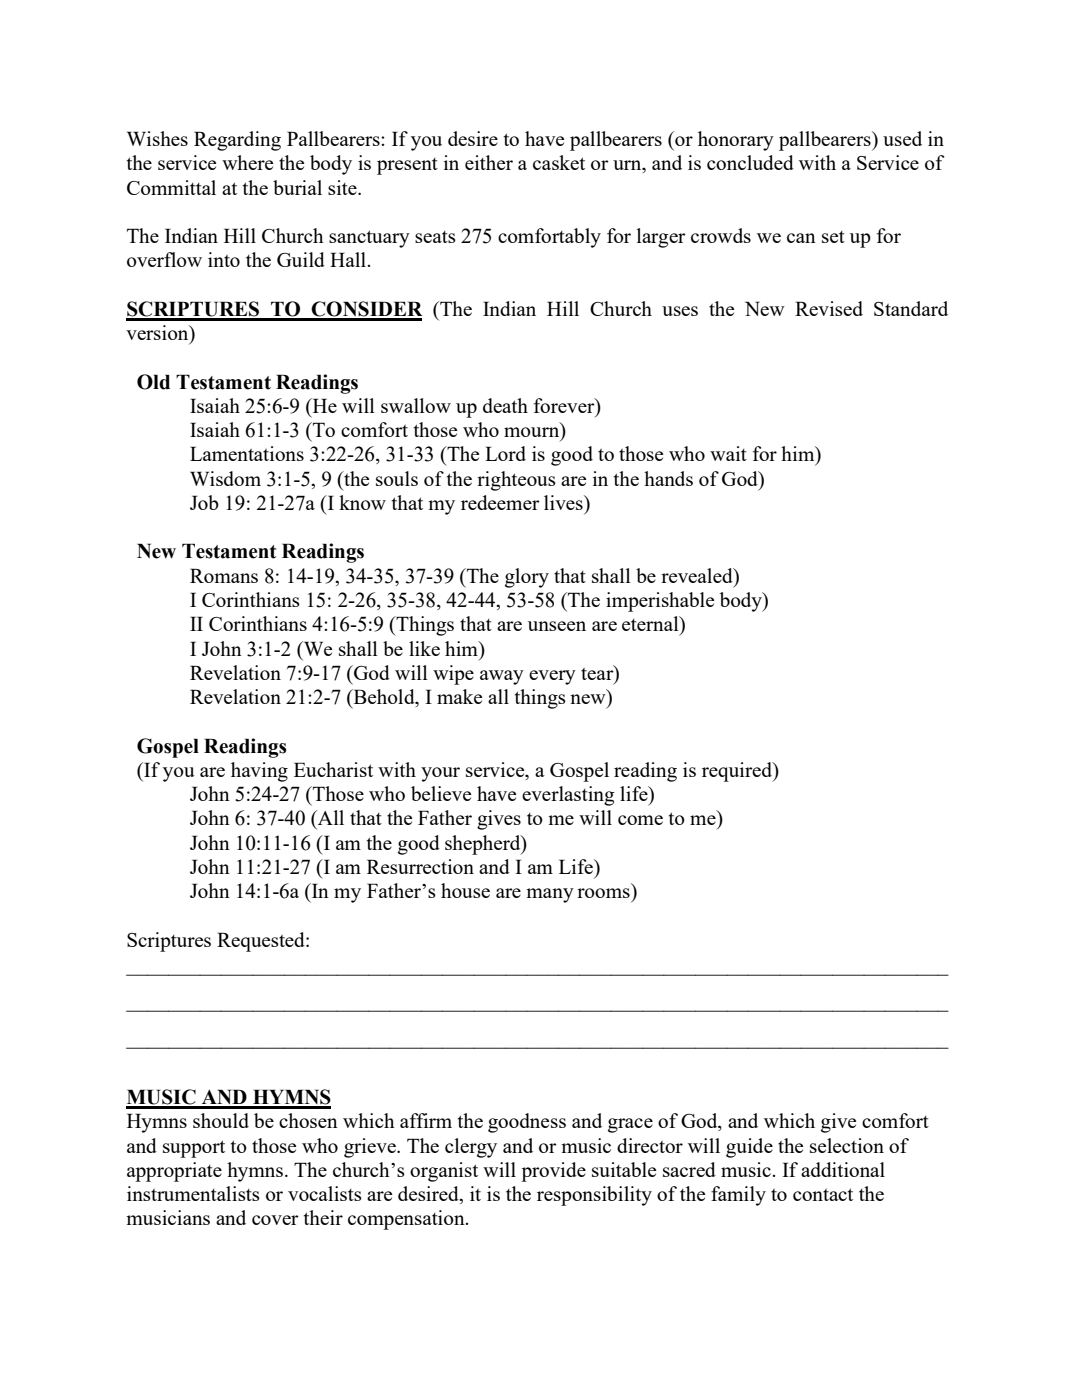 This screenshot has height=1392, width=1075. What do you see at coordinates (559, 162) in the screenshot?
I see `casket` at bounding box center [559, 162].
